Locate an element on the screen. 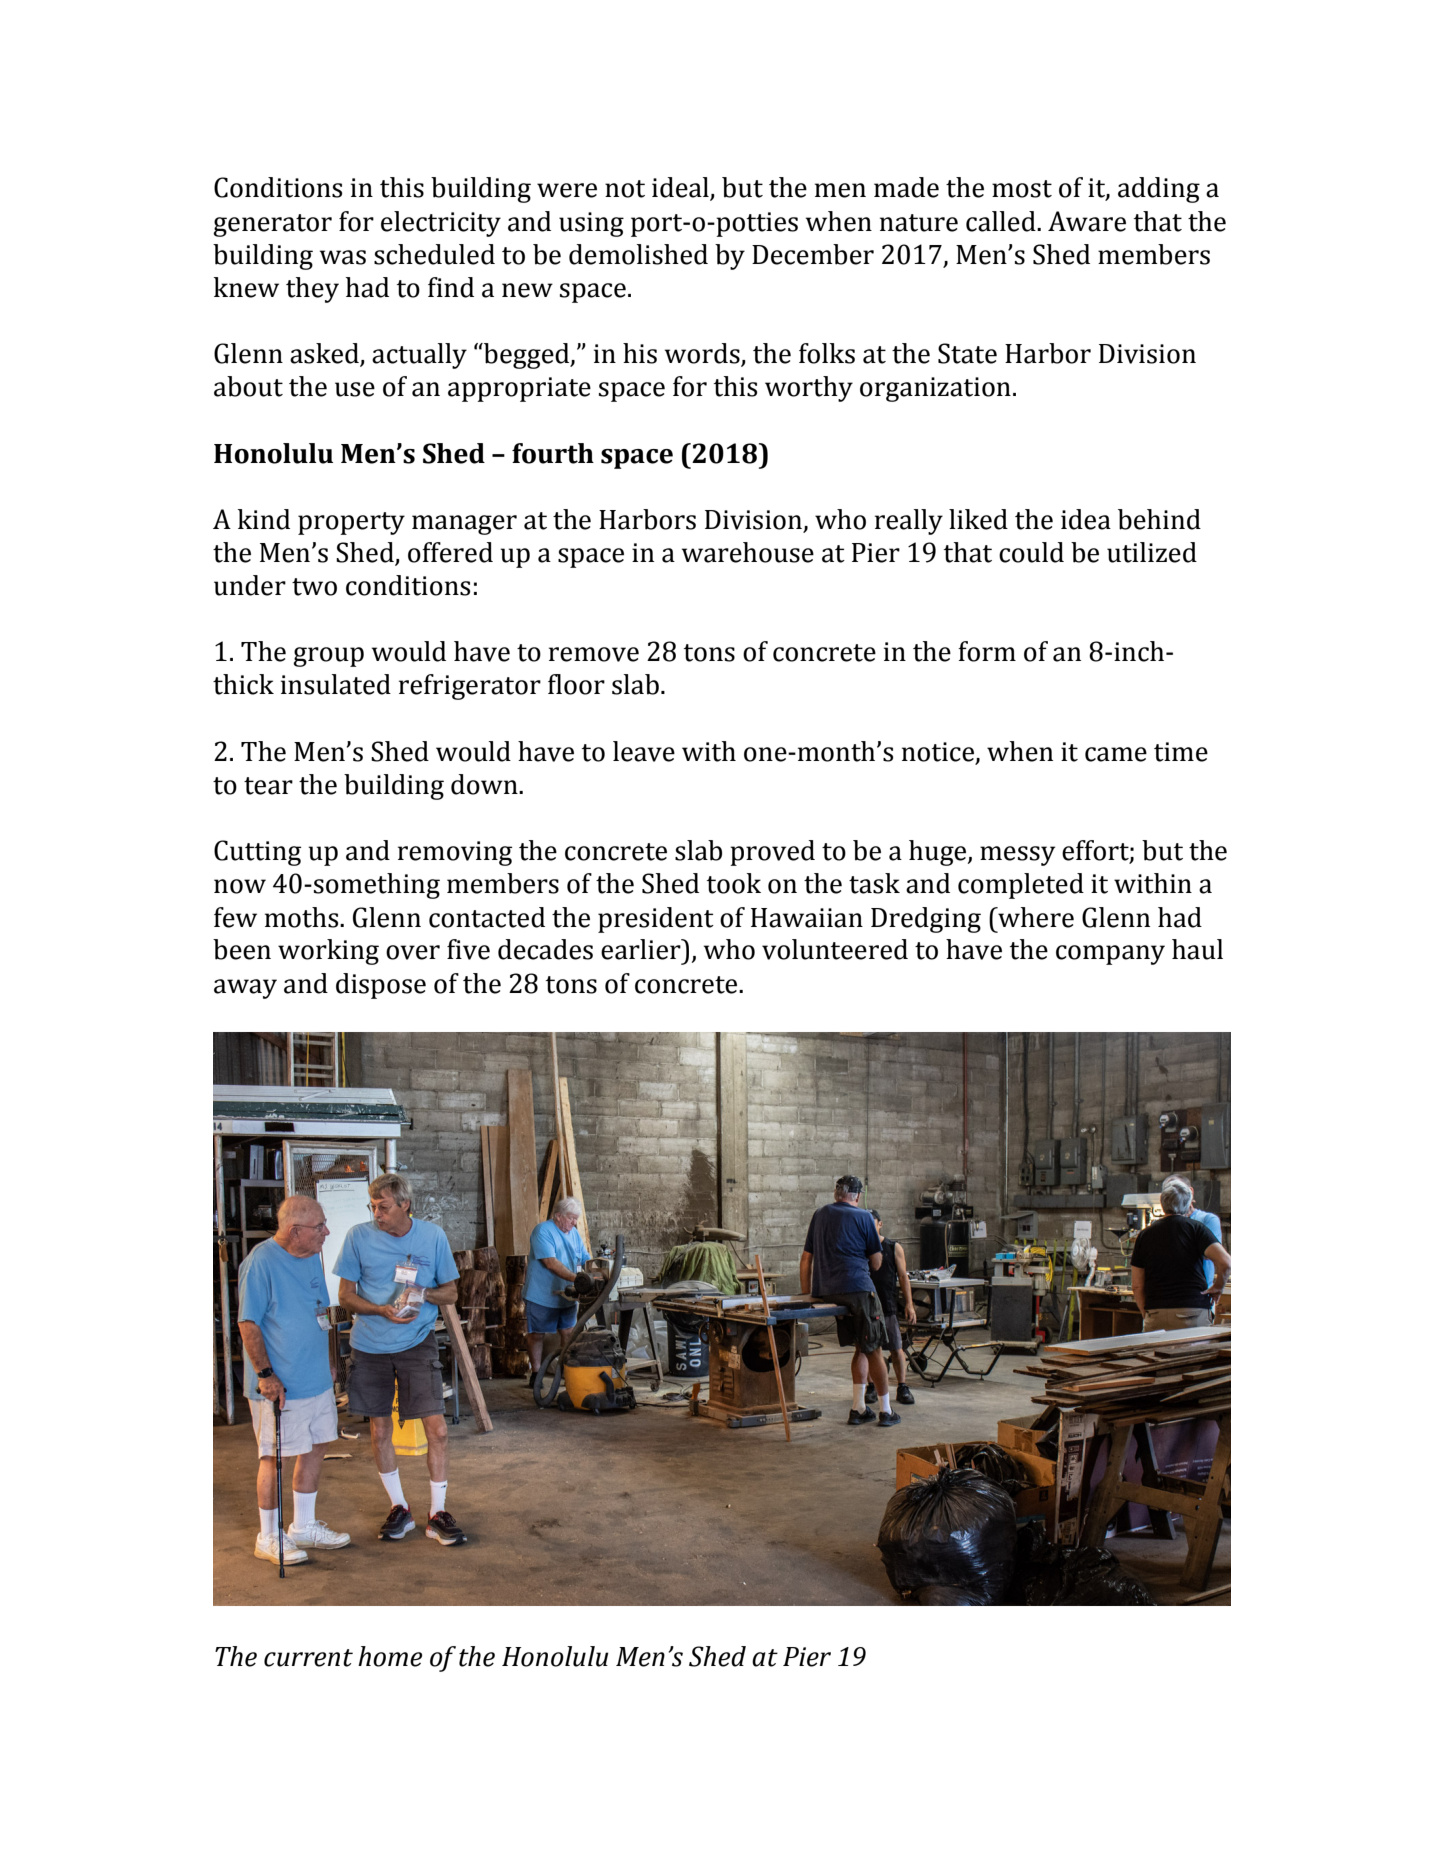 The image size is (1441, 1865). could is located at coordinates (1031, 552).
